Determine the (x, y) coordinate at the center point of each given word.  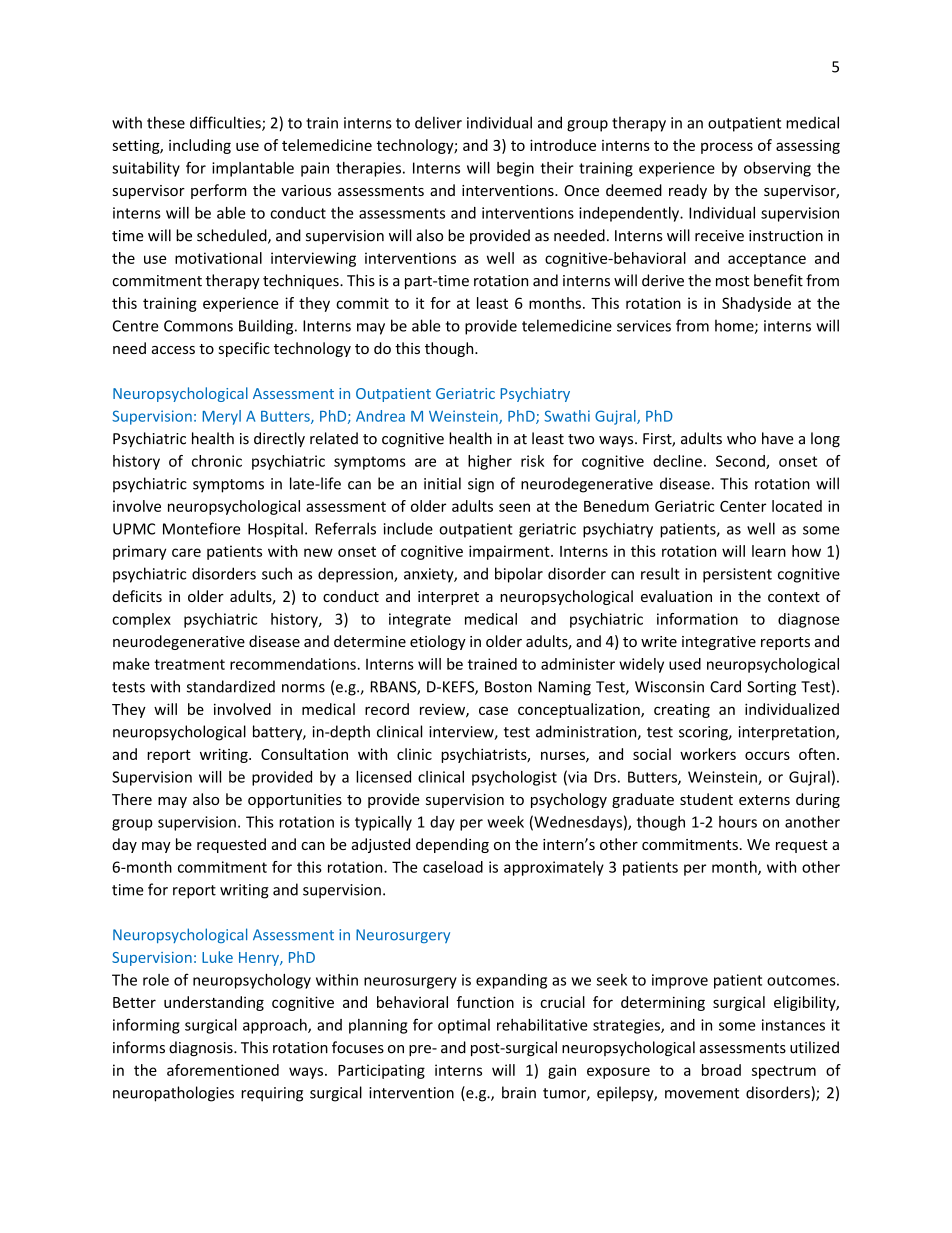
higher (490, 462)
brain (519, 1092)
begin (515, 169)
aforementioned (223, 1070)
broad (721, 1070)
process (727, 148)
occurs (767, 755)
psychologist (514, 778)
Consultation (304, 754)
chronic (217, 461)
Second (741, 462)
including (200, 146)
